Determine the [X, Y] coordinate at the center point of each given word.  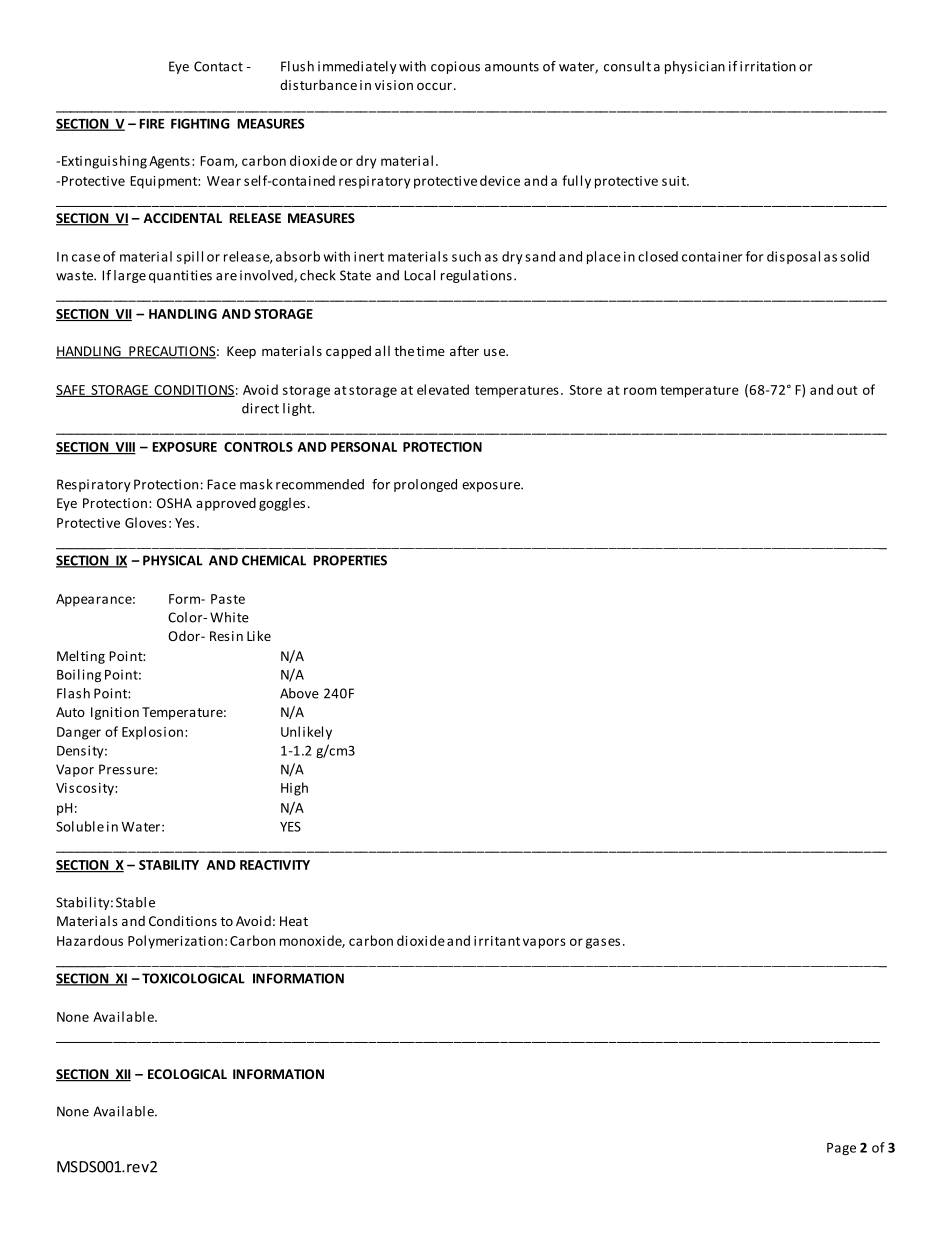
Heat [294, 921]
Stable [135, 902]
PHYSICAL [173, 560]
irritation [768, 66]
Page [841, 1149]
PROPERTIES [350, 560]
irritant [497, 941]
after [464, 350]
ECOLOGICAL [187, 1074]
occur [434, 86]
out [847, 390]
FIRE [151, 124]
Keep [241, 352]
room [640, 391]
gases [603, 943]
